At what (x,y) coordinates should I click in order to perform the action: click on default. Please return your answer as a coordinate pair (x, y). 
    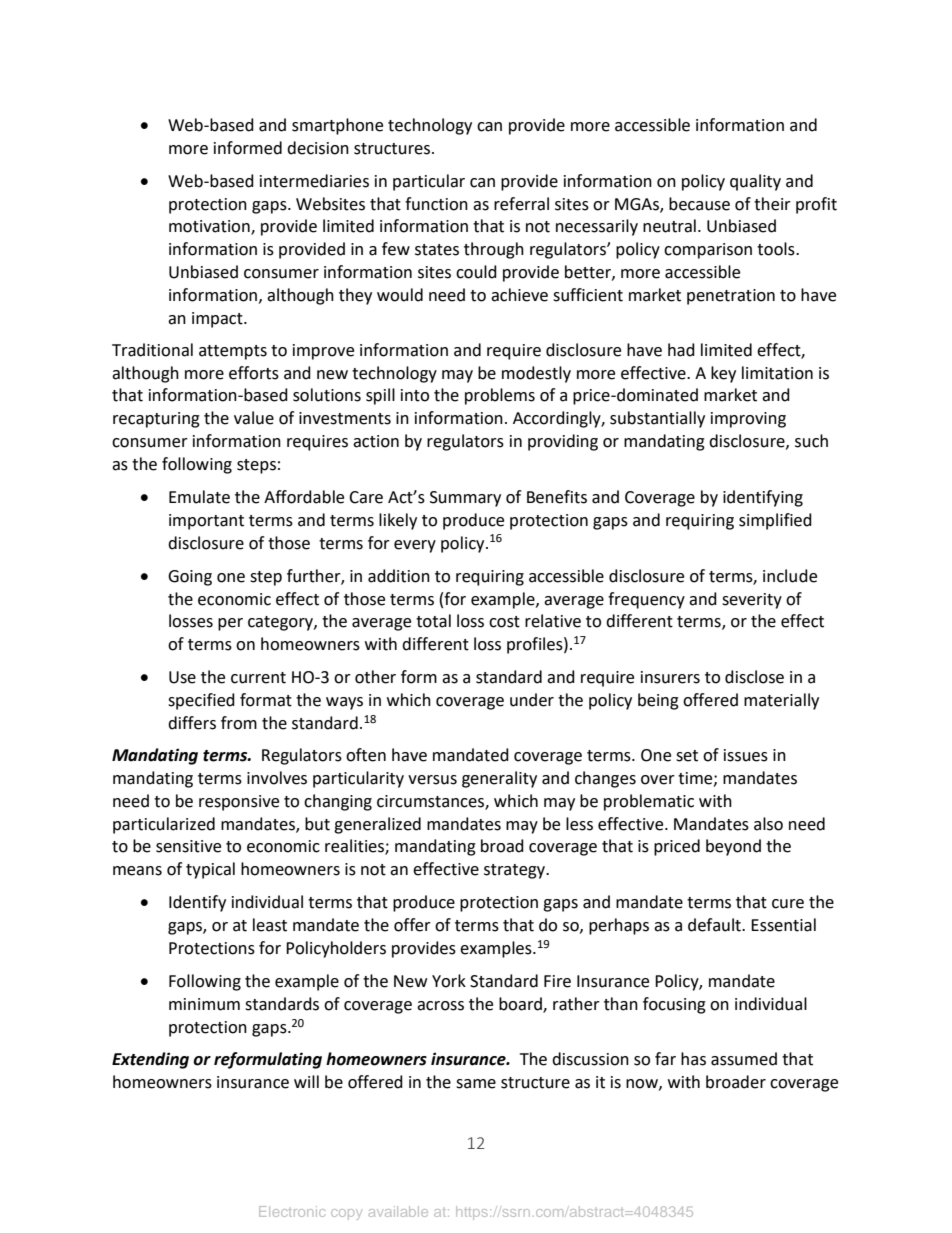
    Looking at the image, I should click on (715, 925).
